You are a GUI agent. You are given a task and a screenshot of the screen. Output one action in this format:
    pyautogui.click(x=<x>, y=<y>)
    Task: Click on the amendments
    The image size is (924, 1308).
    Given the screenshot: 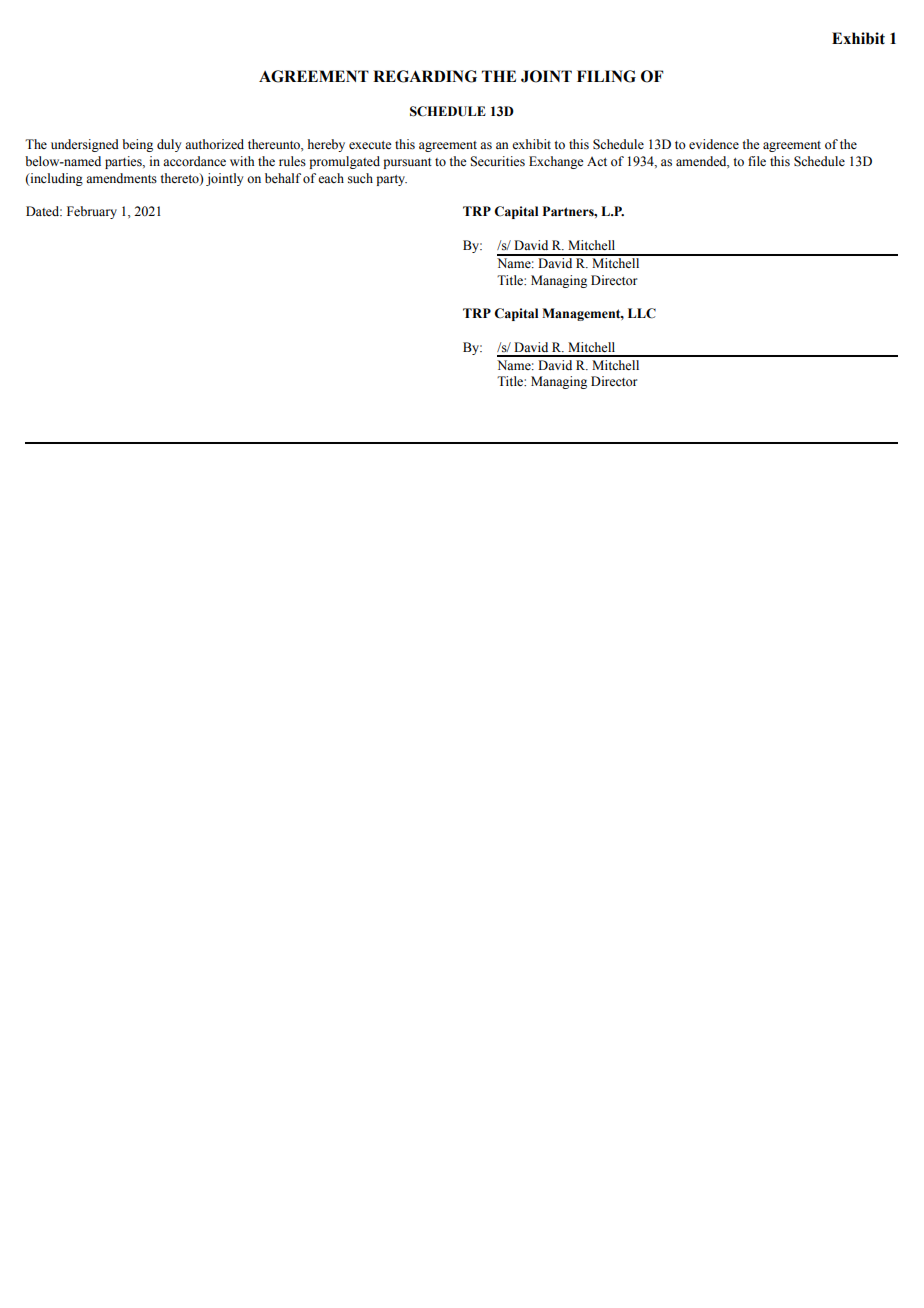 What is the action you would take?
    pyautogui.click(x=121, y=178)
